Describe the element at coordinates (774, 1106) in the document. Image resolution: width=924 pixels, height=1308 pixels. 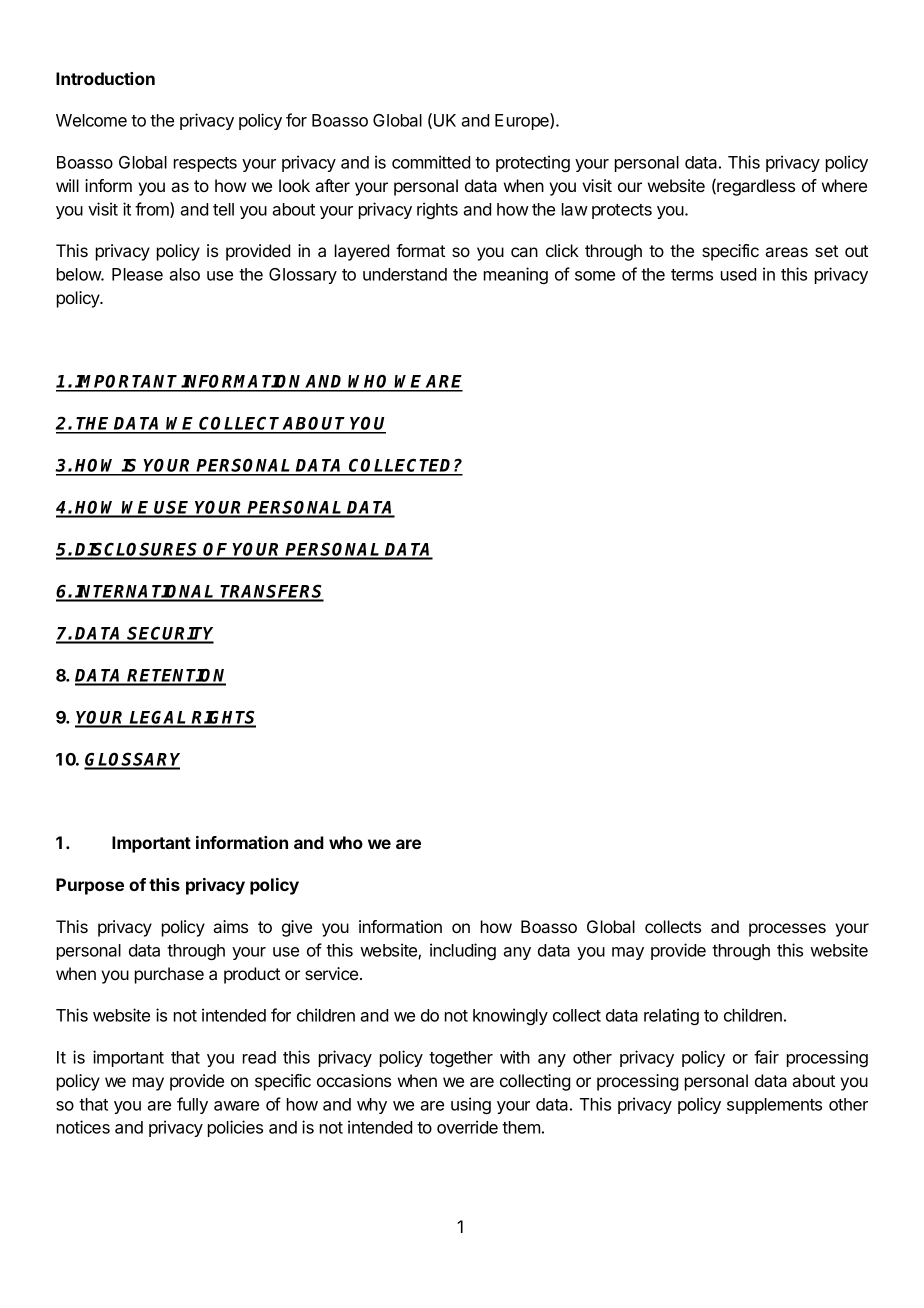
I see `supplements` at that location.
